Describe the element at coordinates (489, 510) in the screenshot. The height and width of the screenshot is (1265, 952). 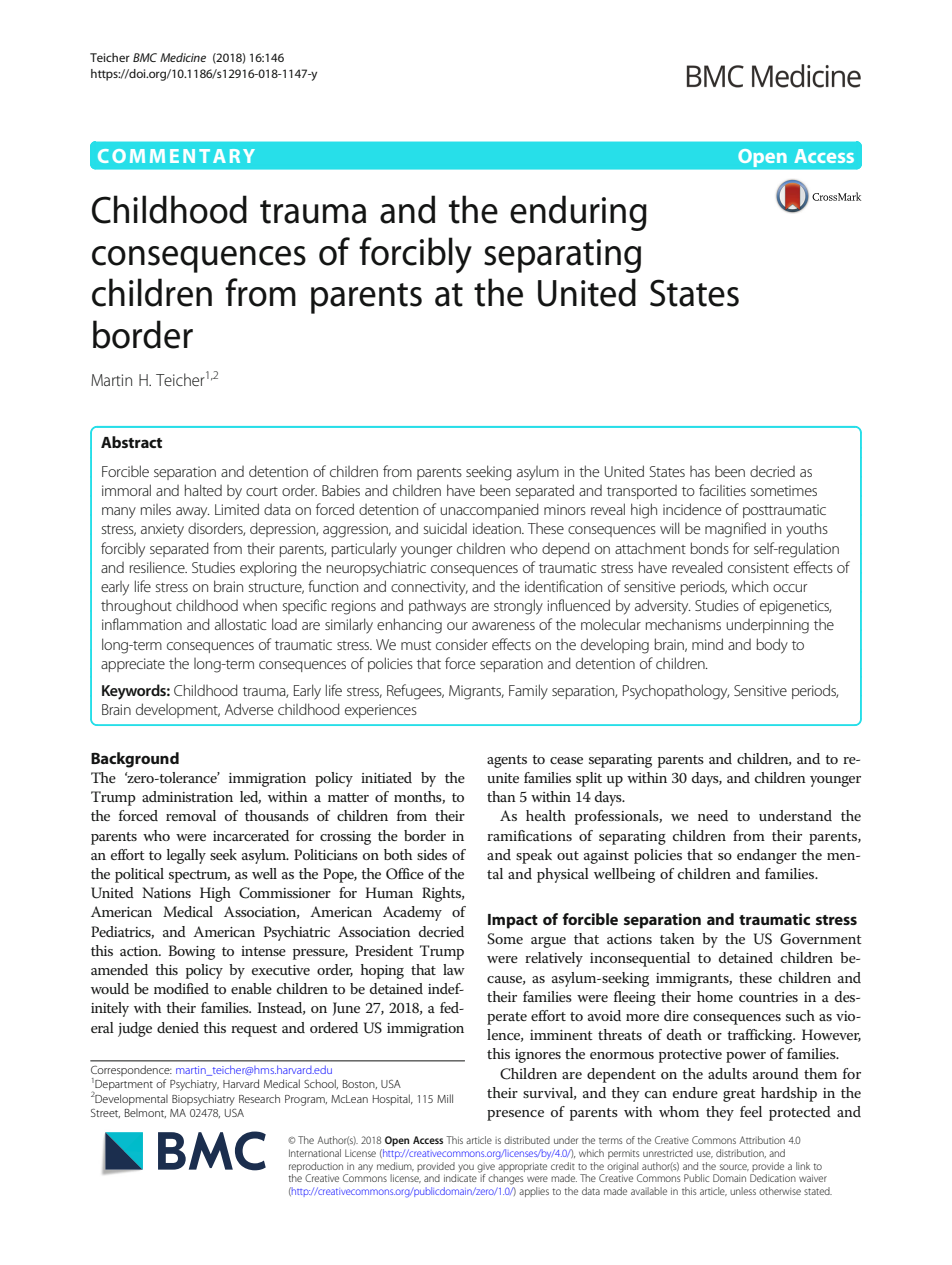
I see `unaccompanied` at that location.
